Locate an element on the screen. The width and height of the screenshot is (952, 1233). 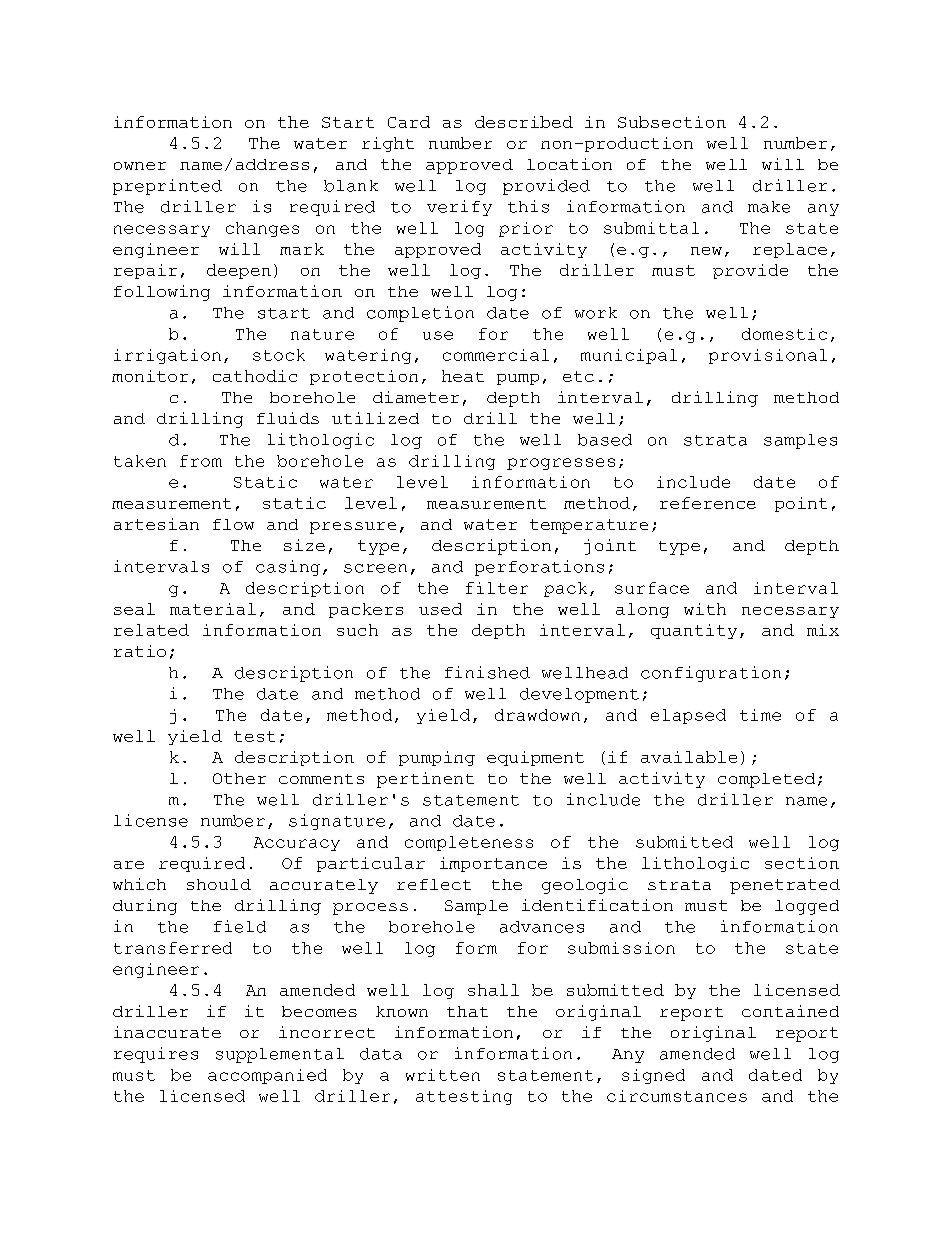
described is located at coordinates (524, 122).
